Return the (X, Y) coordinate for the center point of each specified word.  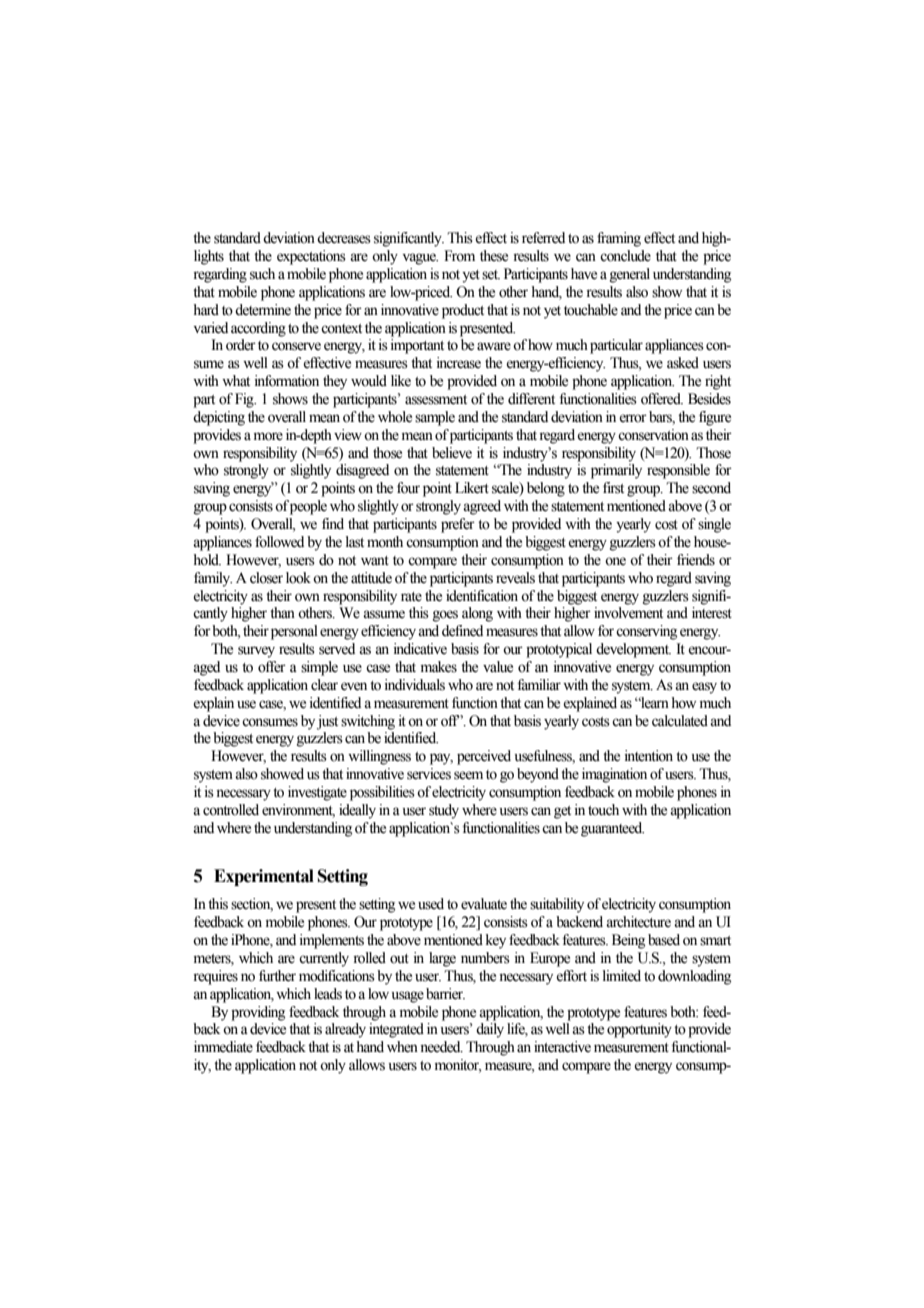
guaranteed (612, 829)
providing (258, 1013)
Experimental (264, 877)
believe (452, 453)
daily (490, 1030)
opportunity (639, 1030)
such (262, 274)
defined (462, 631)
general (630, 275)
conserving (646, 632)
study (444, 811)
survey (256, 652)
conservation (653, 435)
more (268, 436)
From (459, 256)
